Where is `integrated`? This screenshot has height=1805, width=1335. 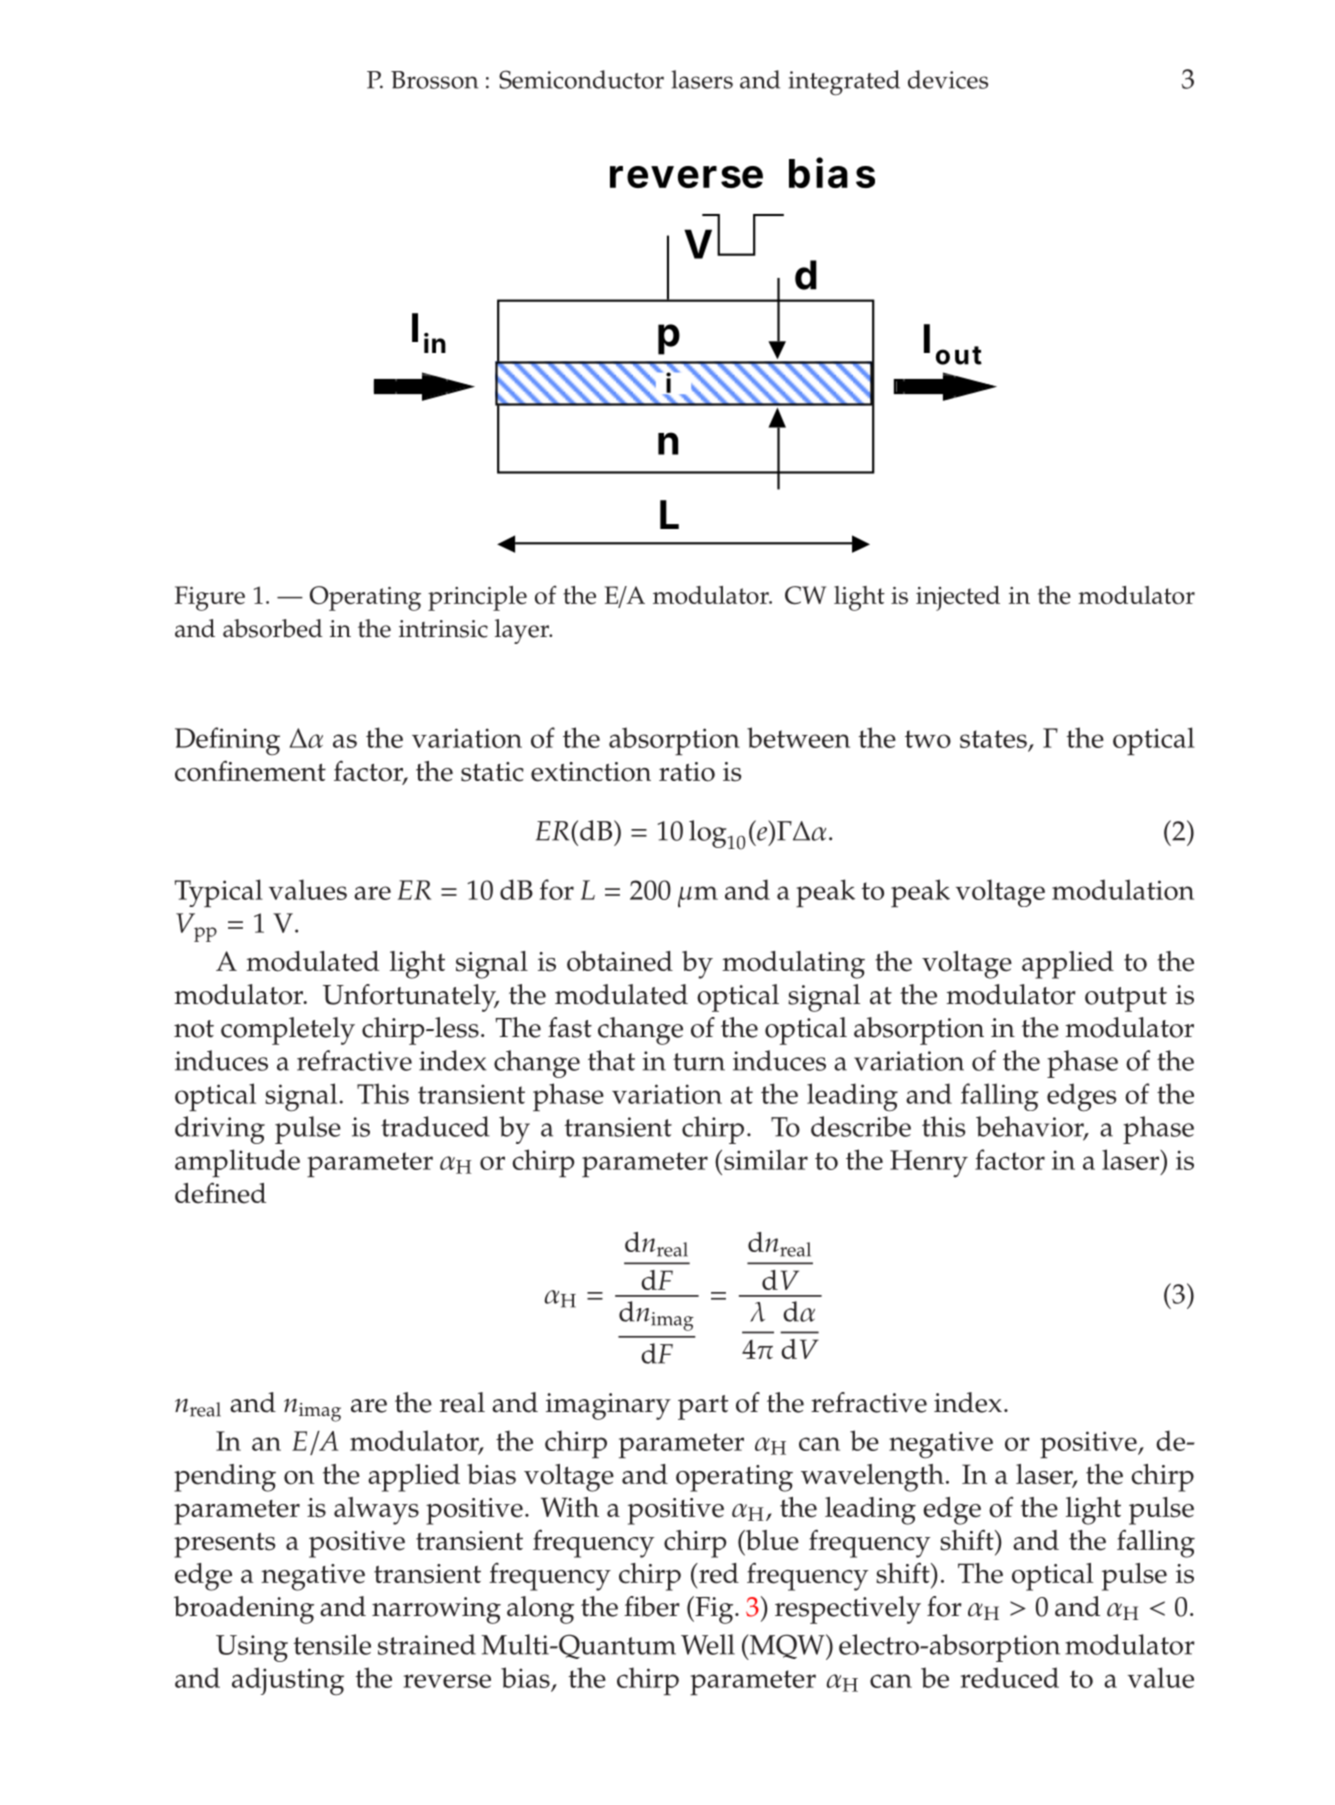 integrated is located at coordinates (844, 83).
